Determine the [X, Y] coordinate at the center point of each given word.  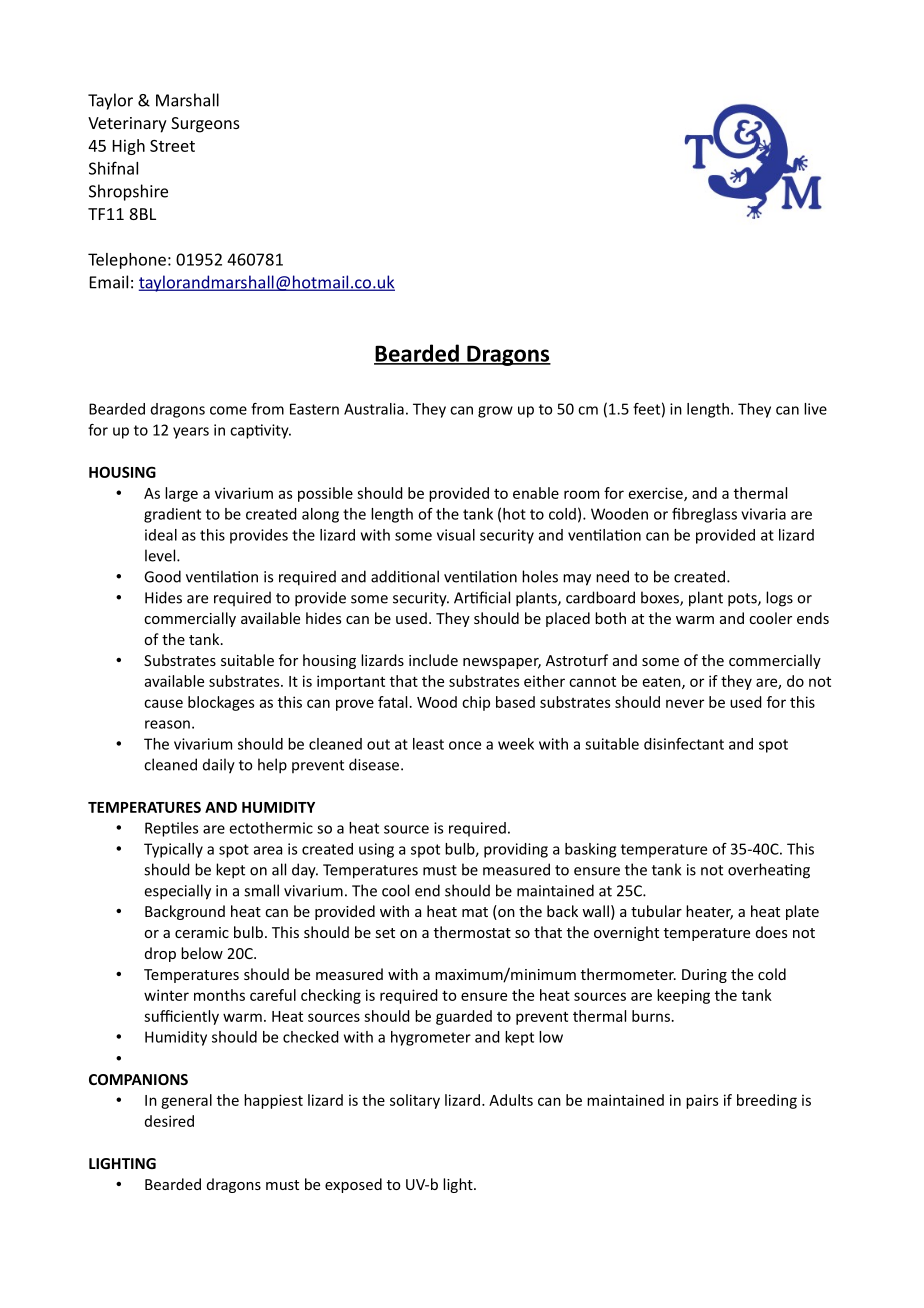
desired [169, 1121]
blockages [221, 703]
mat [475, 912]
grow [495, 412]
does [771, 932]
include [433, 660]
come [228, 410]
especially [177, 892]
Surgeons [205, 125]
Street [172, 146]
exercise [657, 494]
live [815, 409]
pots [743, 600]
